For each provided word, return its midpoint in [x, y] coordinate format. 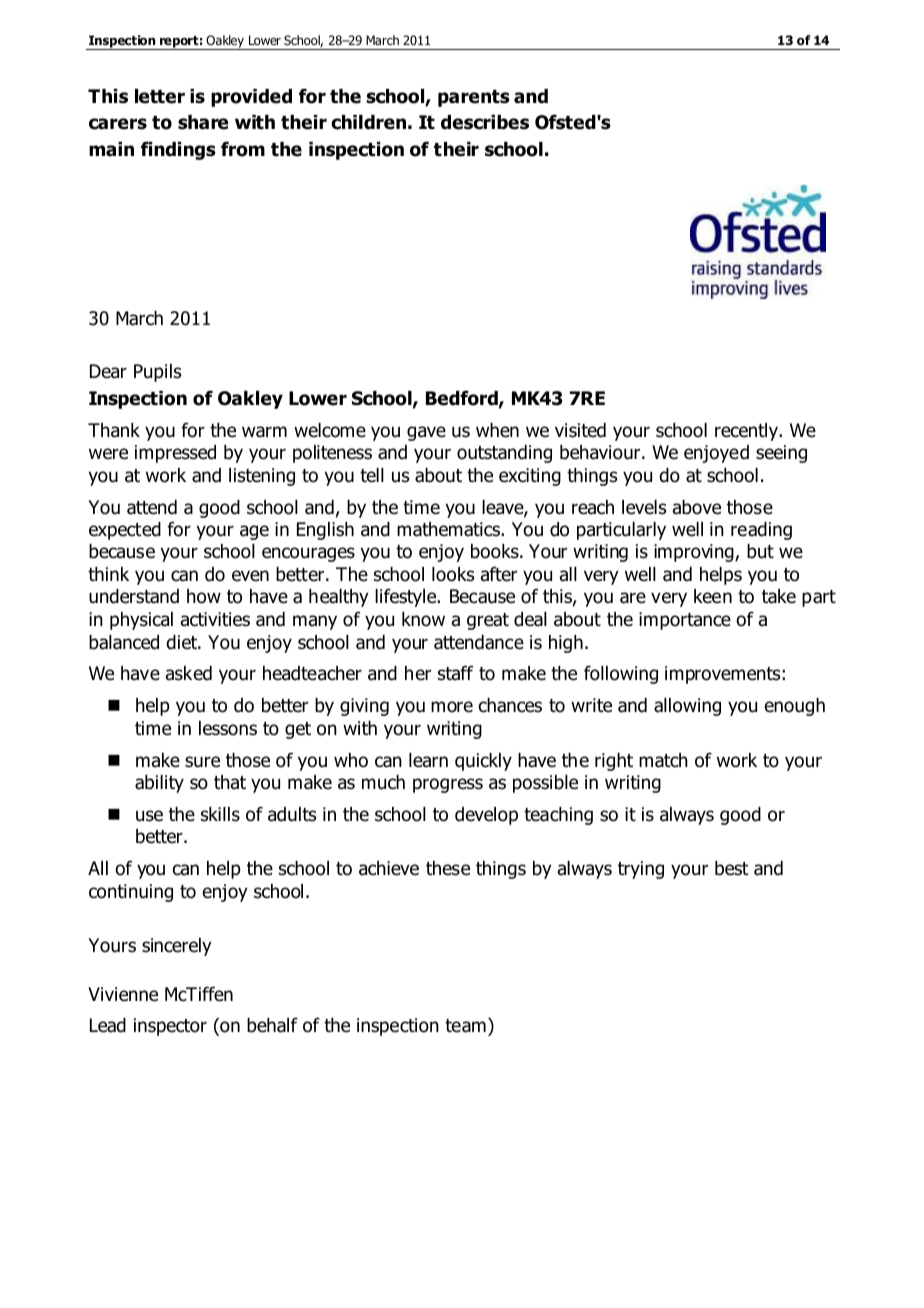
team [465, 1026]
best [732, 868]
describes [485, 122]
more [452, 707]
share [203, 122]
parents [474, 98]
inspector [170, 1027]
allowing [687, 707]
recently [747, 432]
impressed [175, 454]
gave [426, 433]
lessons [228, 728]
